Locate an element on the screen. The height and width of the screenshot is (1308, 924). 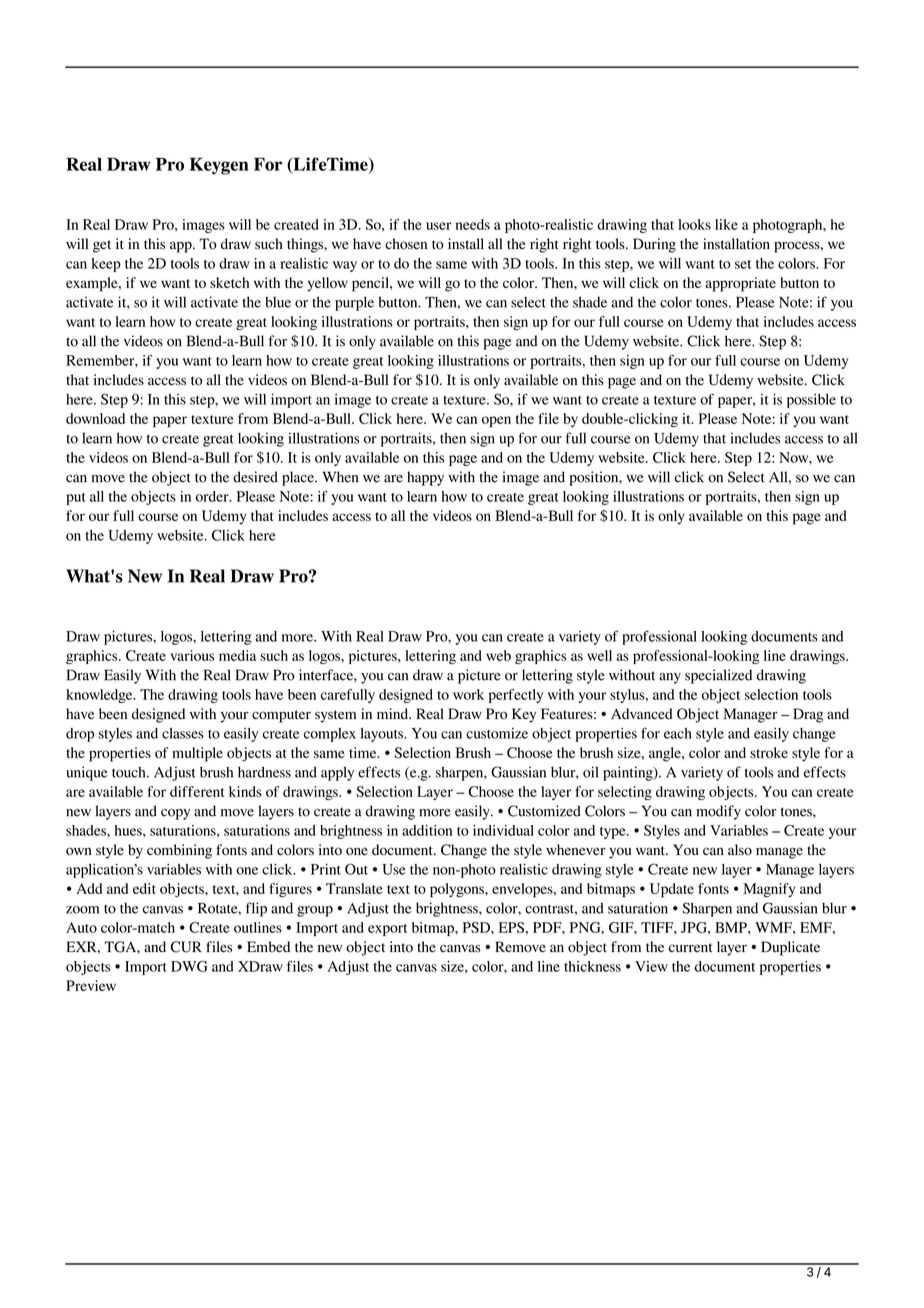
order is located at coordinates (213, 496).
